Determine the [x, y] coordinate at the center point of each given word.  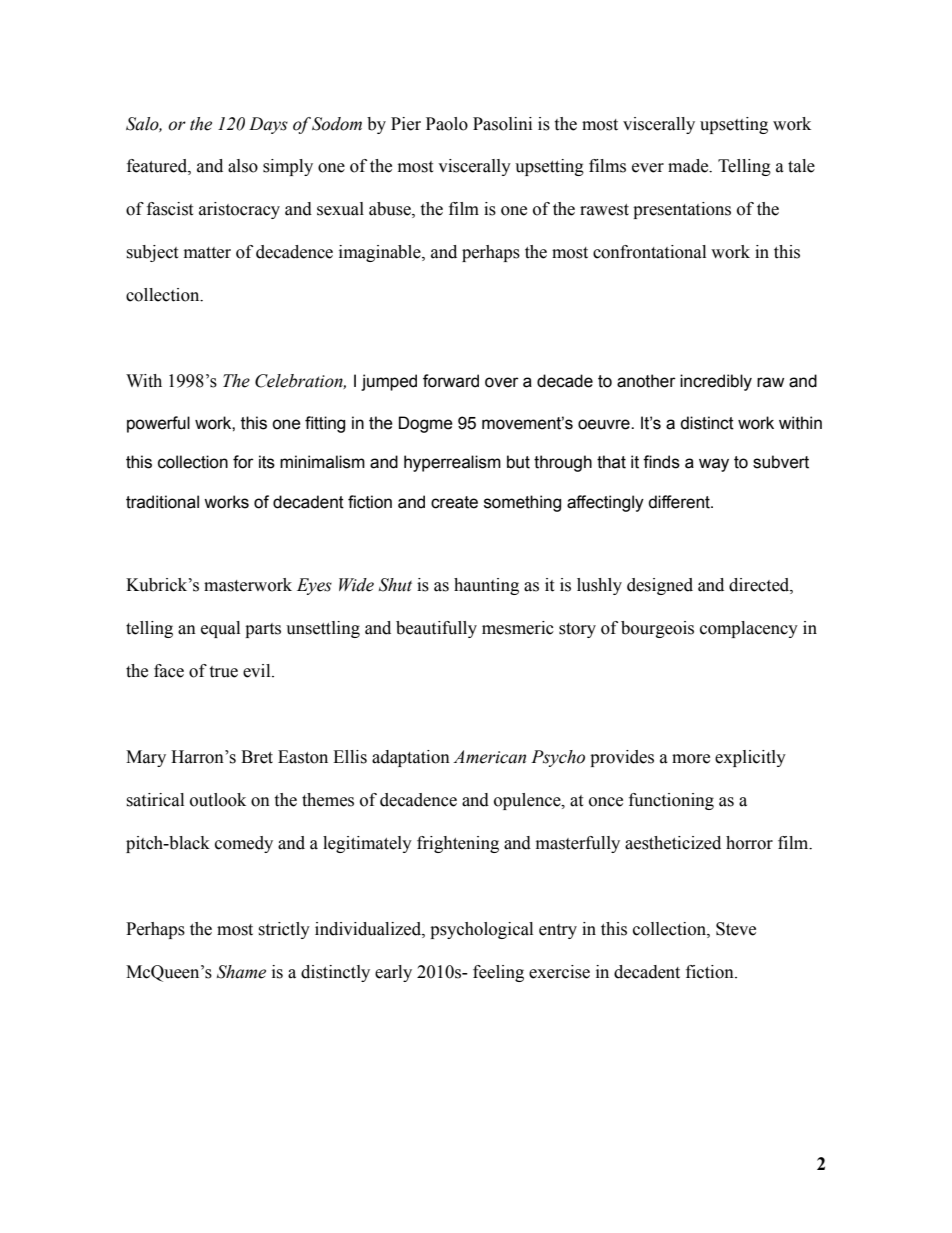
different [680, 502]
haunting [486, 586]
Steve [736, 929]
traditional [162, 502]
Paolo [447, 124]
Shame [241, 972]
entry [558, 931]
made [689, 166]
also [243, 166]
